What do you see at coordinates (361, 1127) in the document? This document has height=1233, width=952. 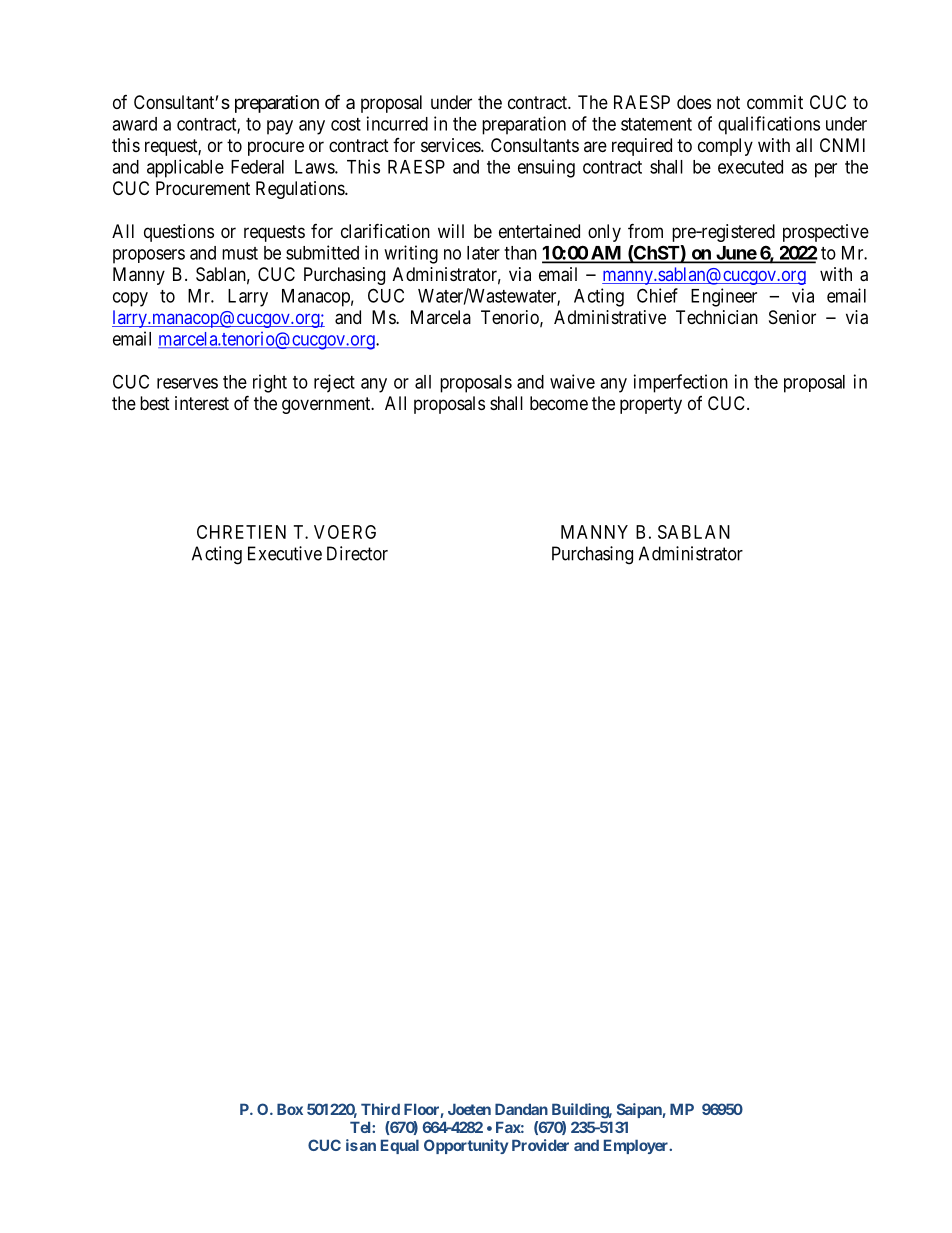 I see `Tel` at bounding box center [361, 1127].
